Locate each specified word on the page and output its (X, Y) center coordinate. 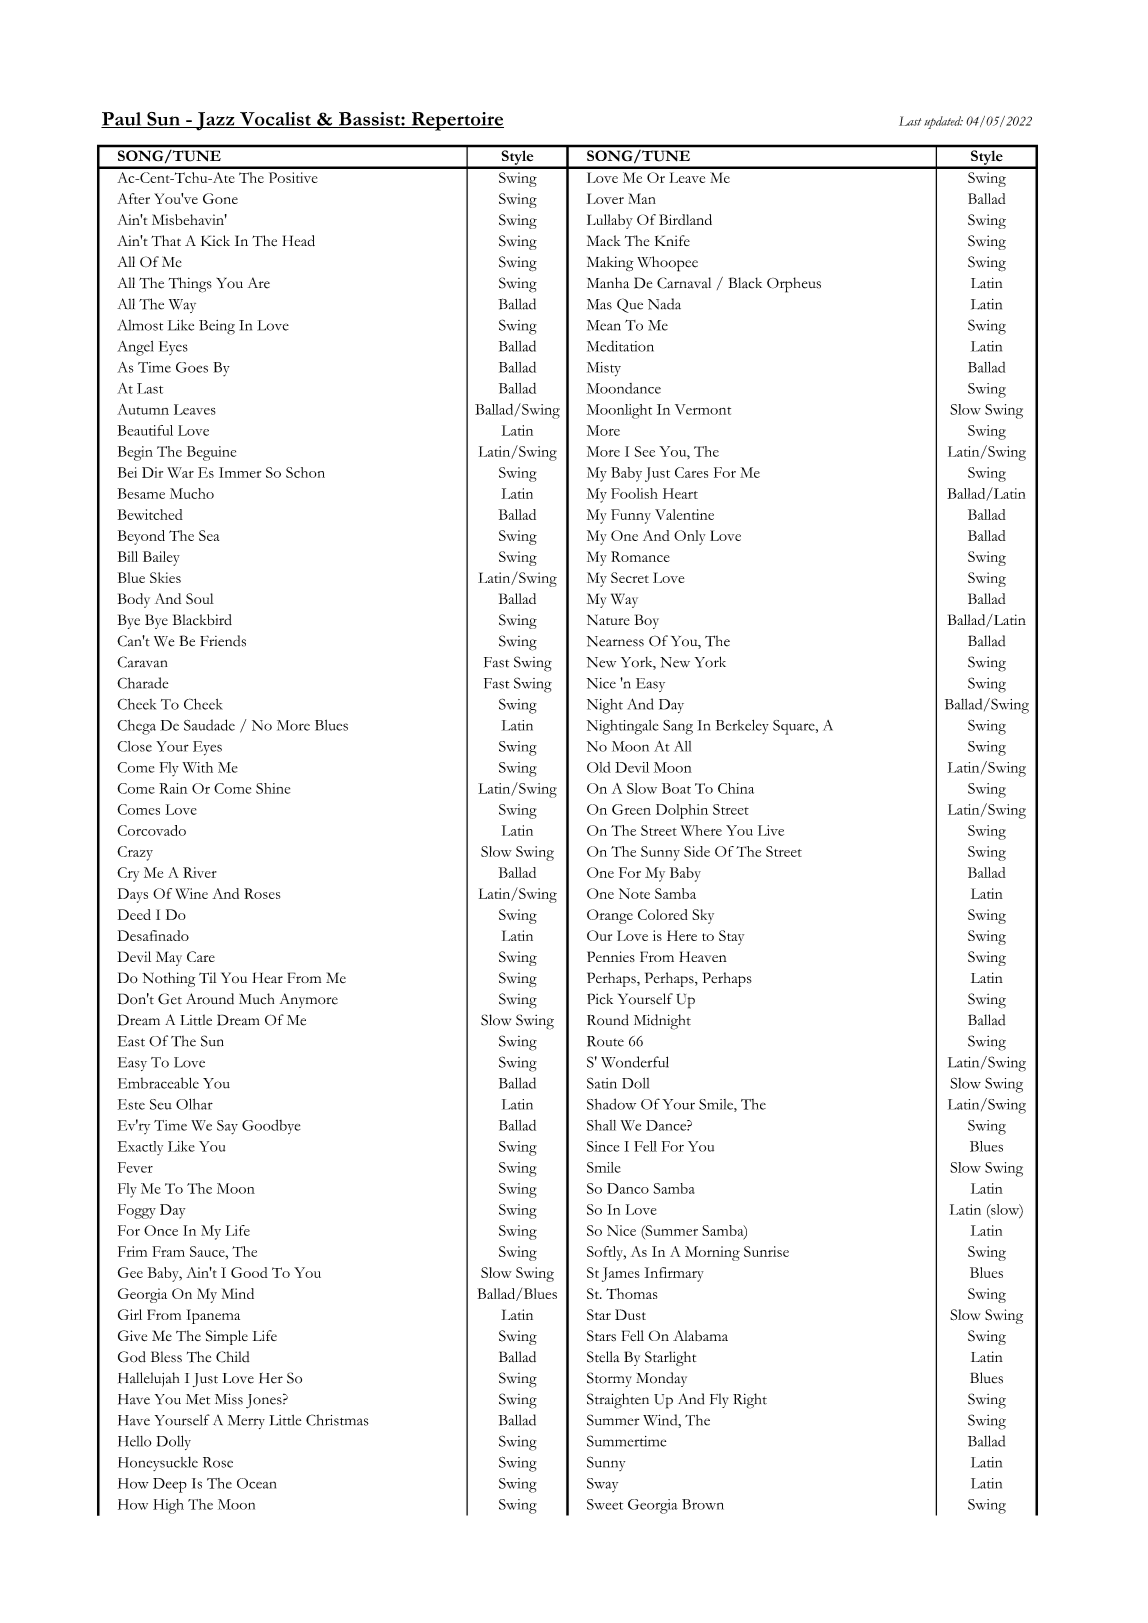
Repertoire (456, 121)
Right (750, 1401)
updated (943, 122)
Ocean (256, 1483)
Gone (220, 198)
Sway (602, 1485)
